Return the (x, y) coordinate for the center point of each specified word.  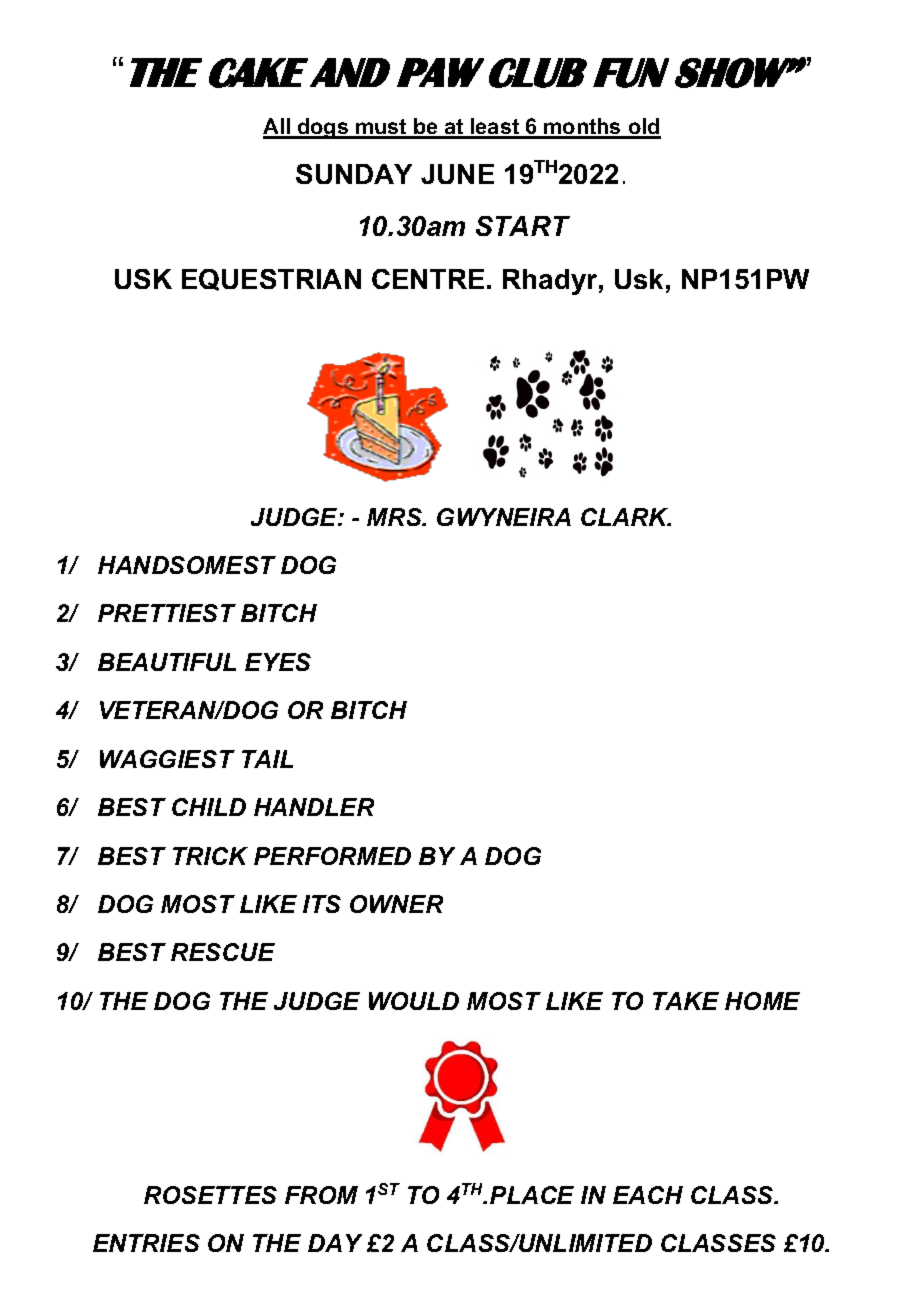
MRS (396, 517)
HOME (762, 1001)
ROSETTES (210, 1195)
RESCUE (223, 952)
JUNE (457, 174)
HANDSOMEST (187, 565)
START (523, 226)
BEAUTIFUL (167, 662)
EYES (278, 662)
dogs (323, 128)
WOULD (414, 1001)
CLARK (625, 517)
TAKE (686, 1001)
